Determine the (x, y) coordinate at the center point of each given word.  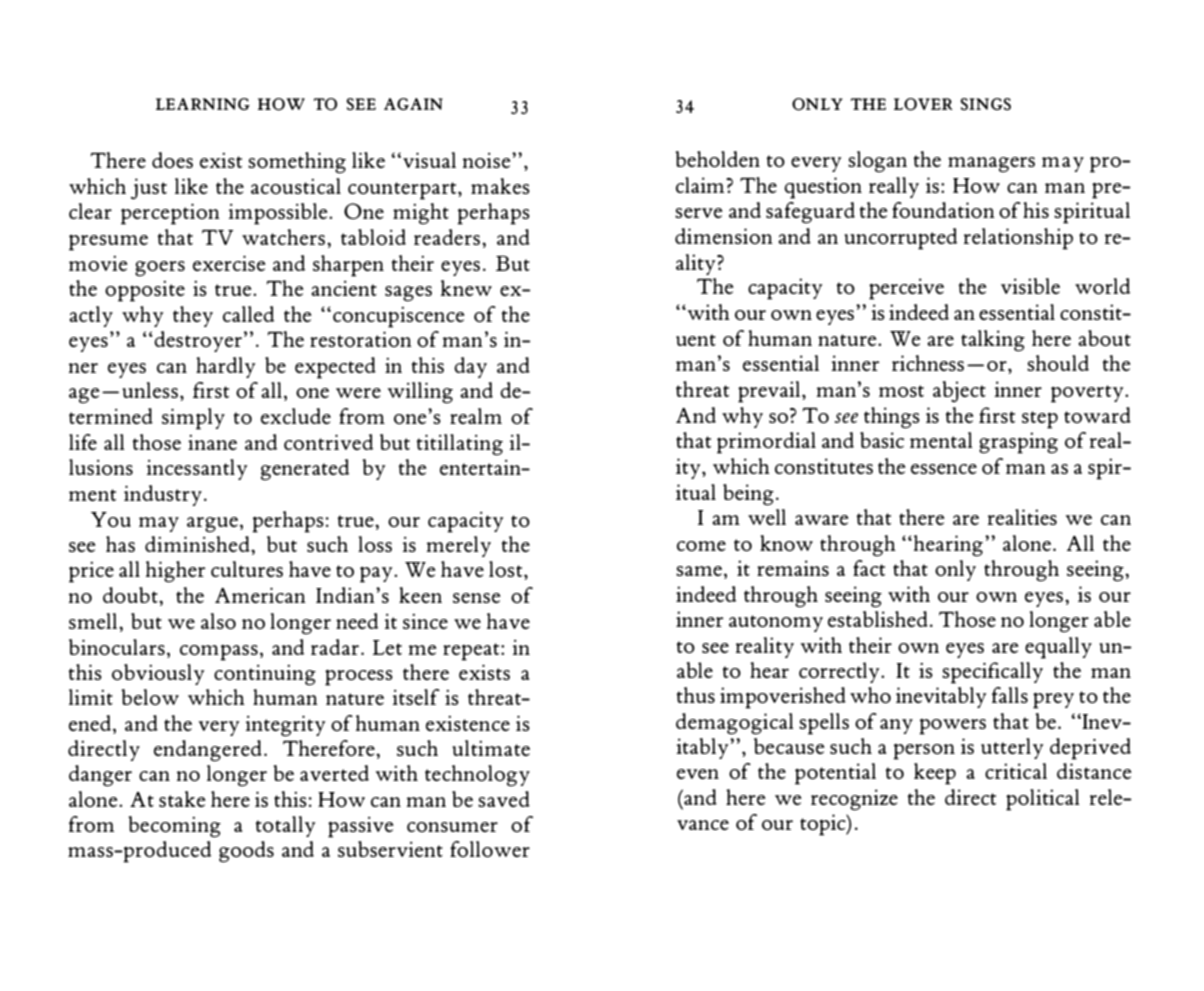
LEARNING (203, 104)
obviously (158, 674)
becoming (174, 827)
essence (944, 469)
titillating (460, 445)
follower (490, 849)
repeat (472, 652)
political (1043, 800)
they (193, 316)
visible (1030, 286)
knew (466, 288)
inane (212, 442)
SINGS (985, 104)
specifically (992, 673)
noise (488, 160)
